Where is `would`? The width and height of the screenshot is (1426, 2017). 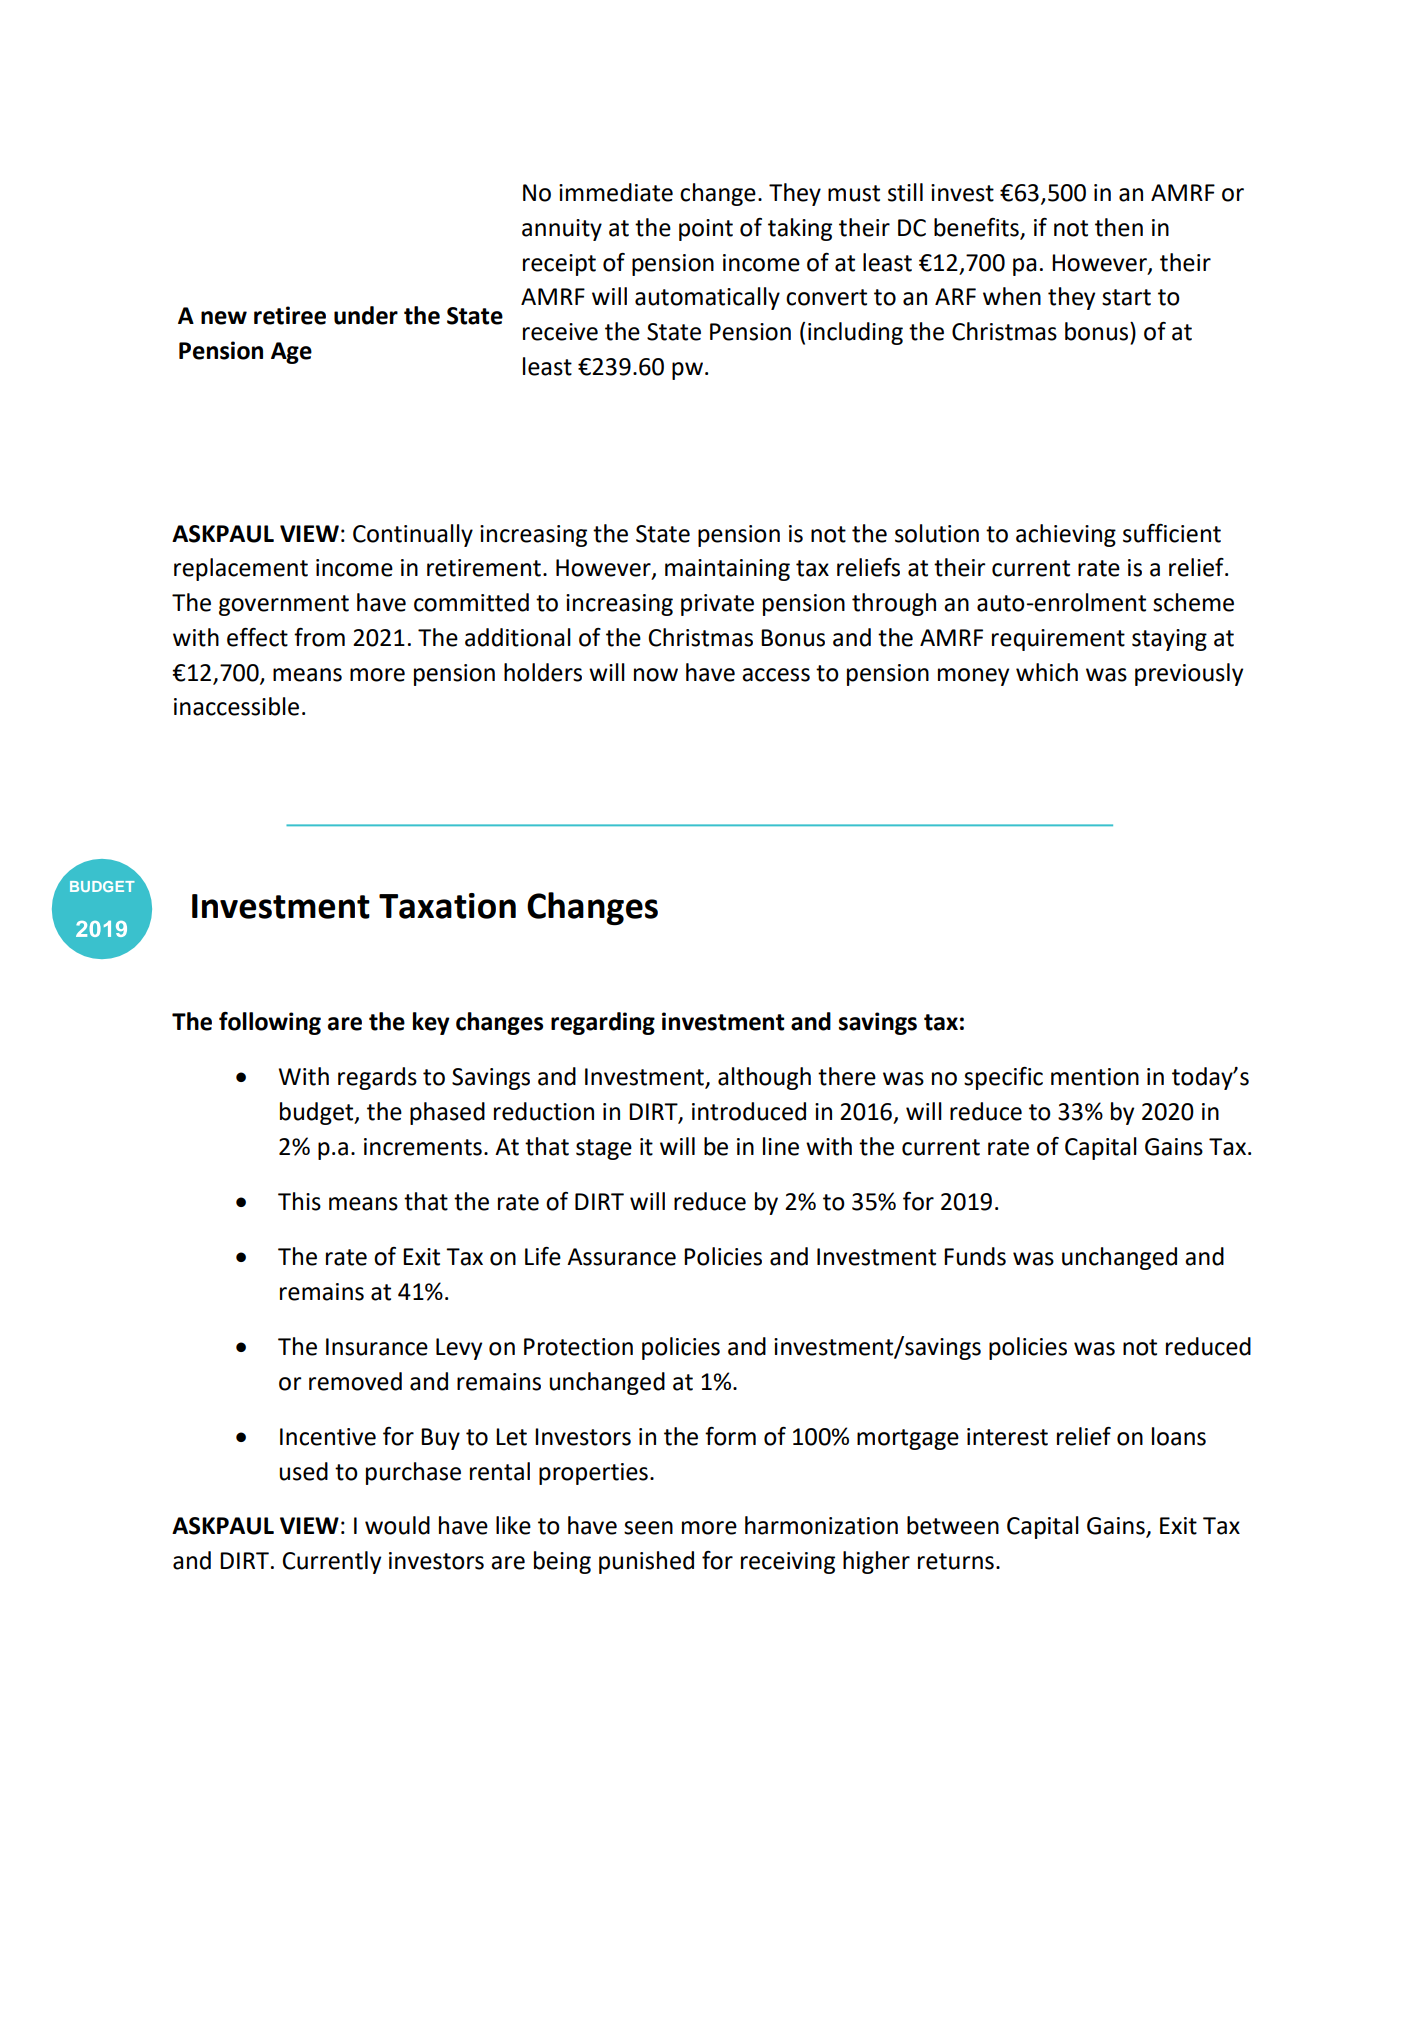 would is located at coordinates (397, 1525).
